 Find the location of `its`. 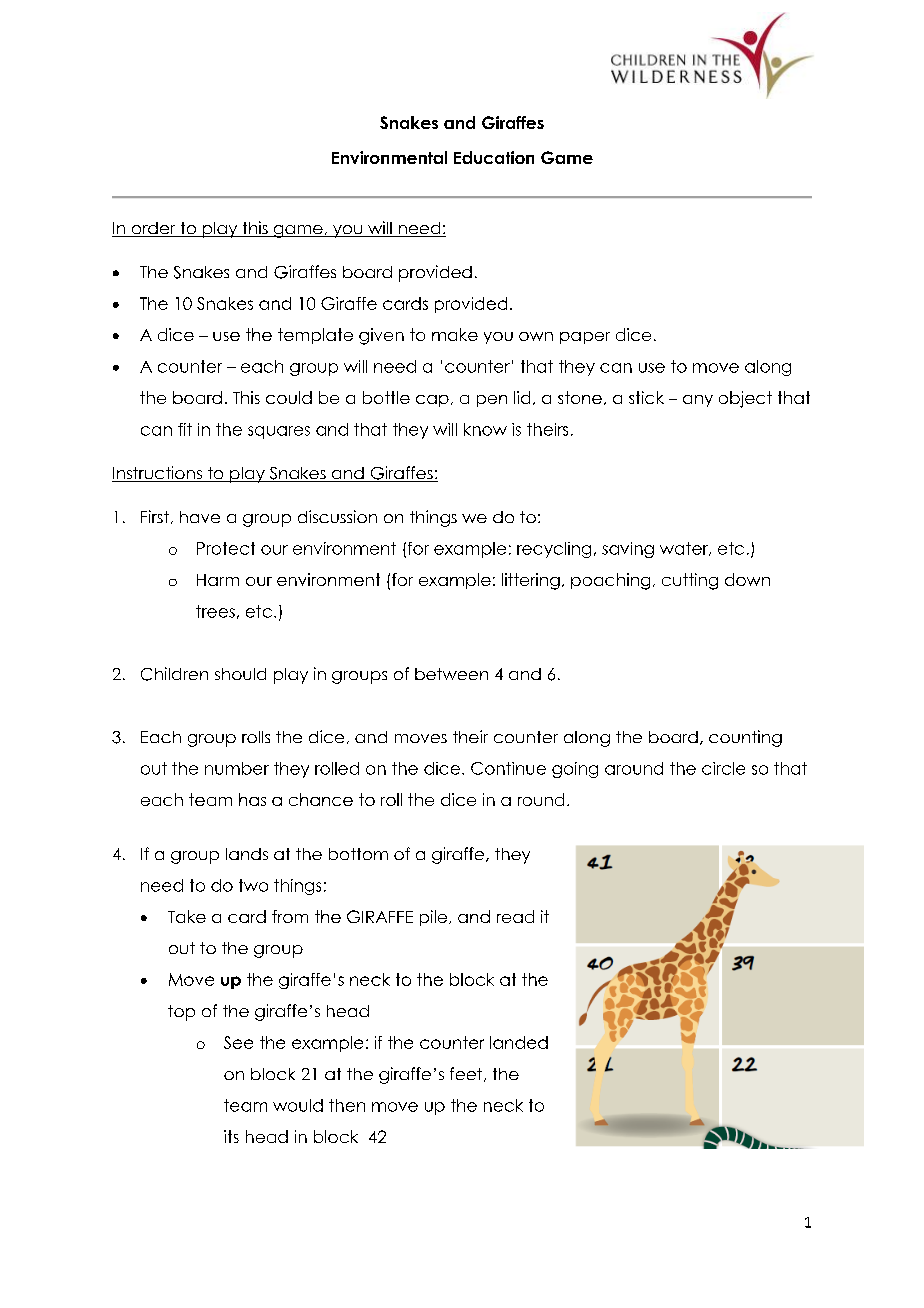

its is located at coordinates (231, 1136).
